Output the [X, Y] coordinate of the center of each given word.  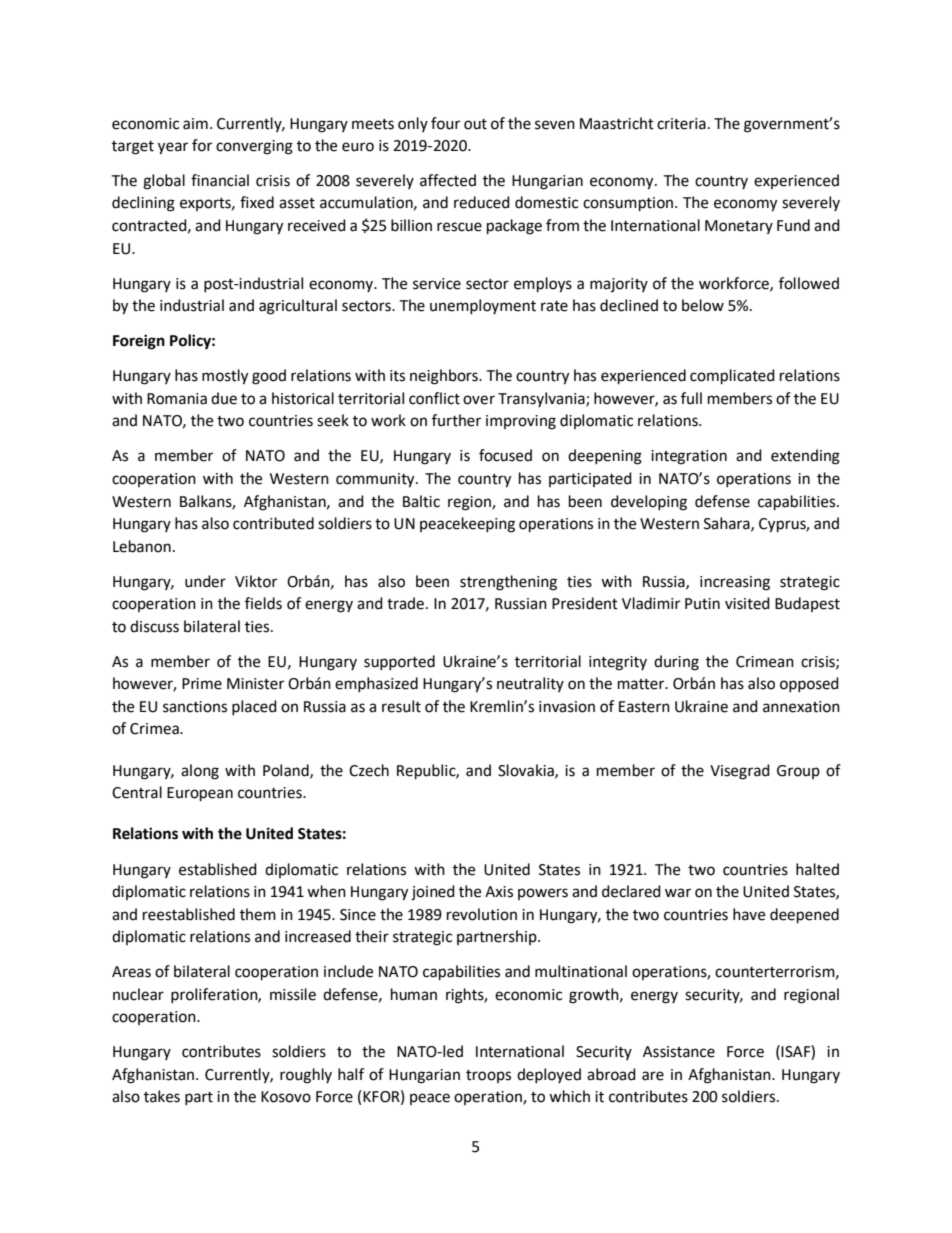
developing [649, 503]
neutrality [530, 684]
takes [162, 1096]
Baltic [421, 501]
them [258, 914]
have [749, 914]
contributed [273, 523]
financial [220, 180]
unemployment [483, 306]
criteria [681, 124]
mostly [225, 377]
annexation [801, 707]
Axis [499, 892]
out [475, 124]
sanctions [195, 707]
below [703, 305]
